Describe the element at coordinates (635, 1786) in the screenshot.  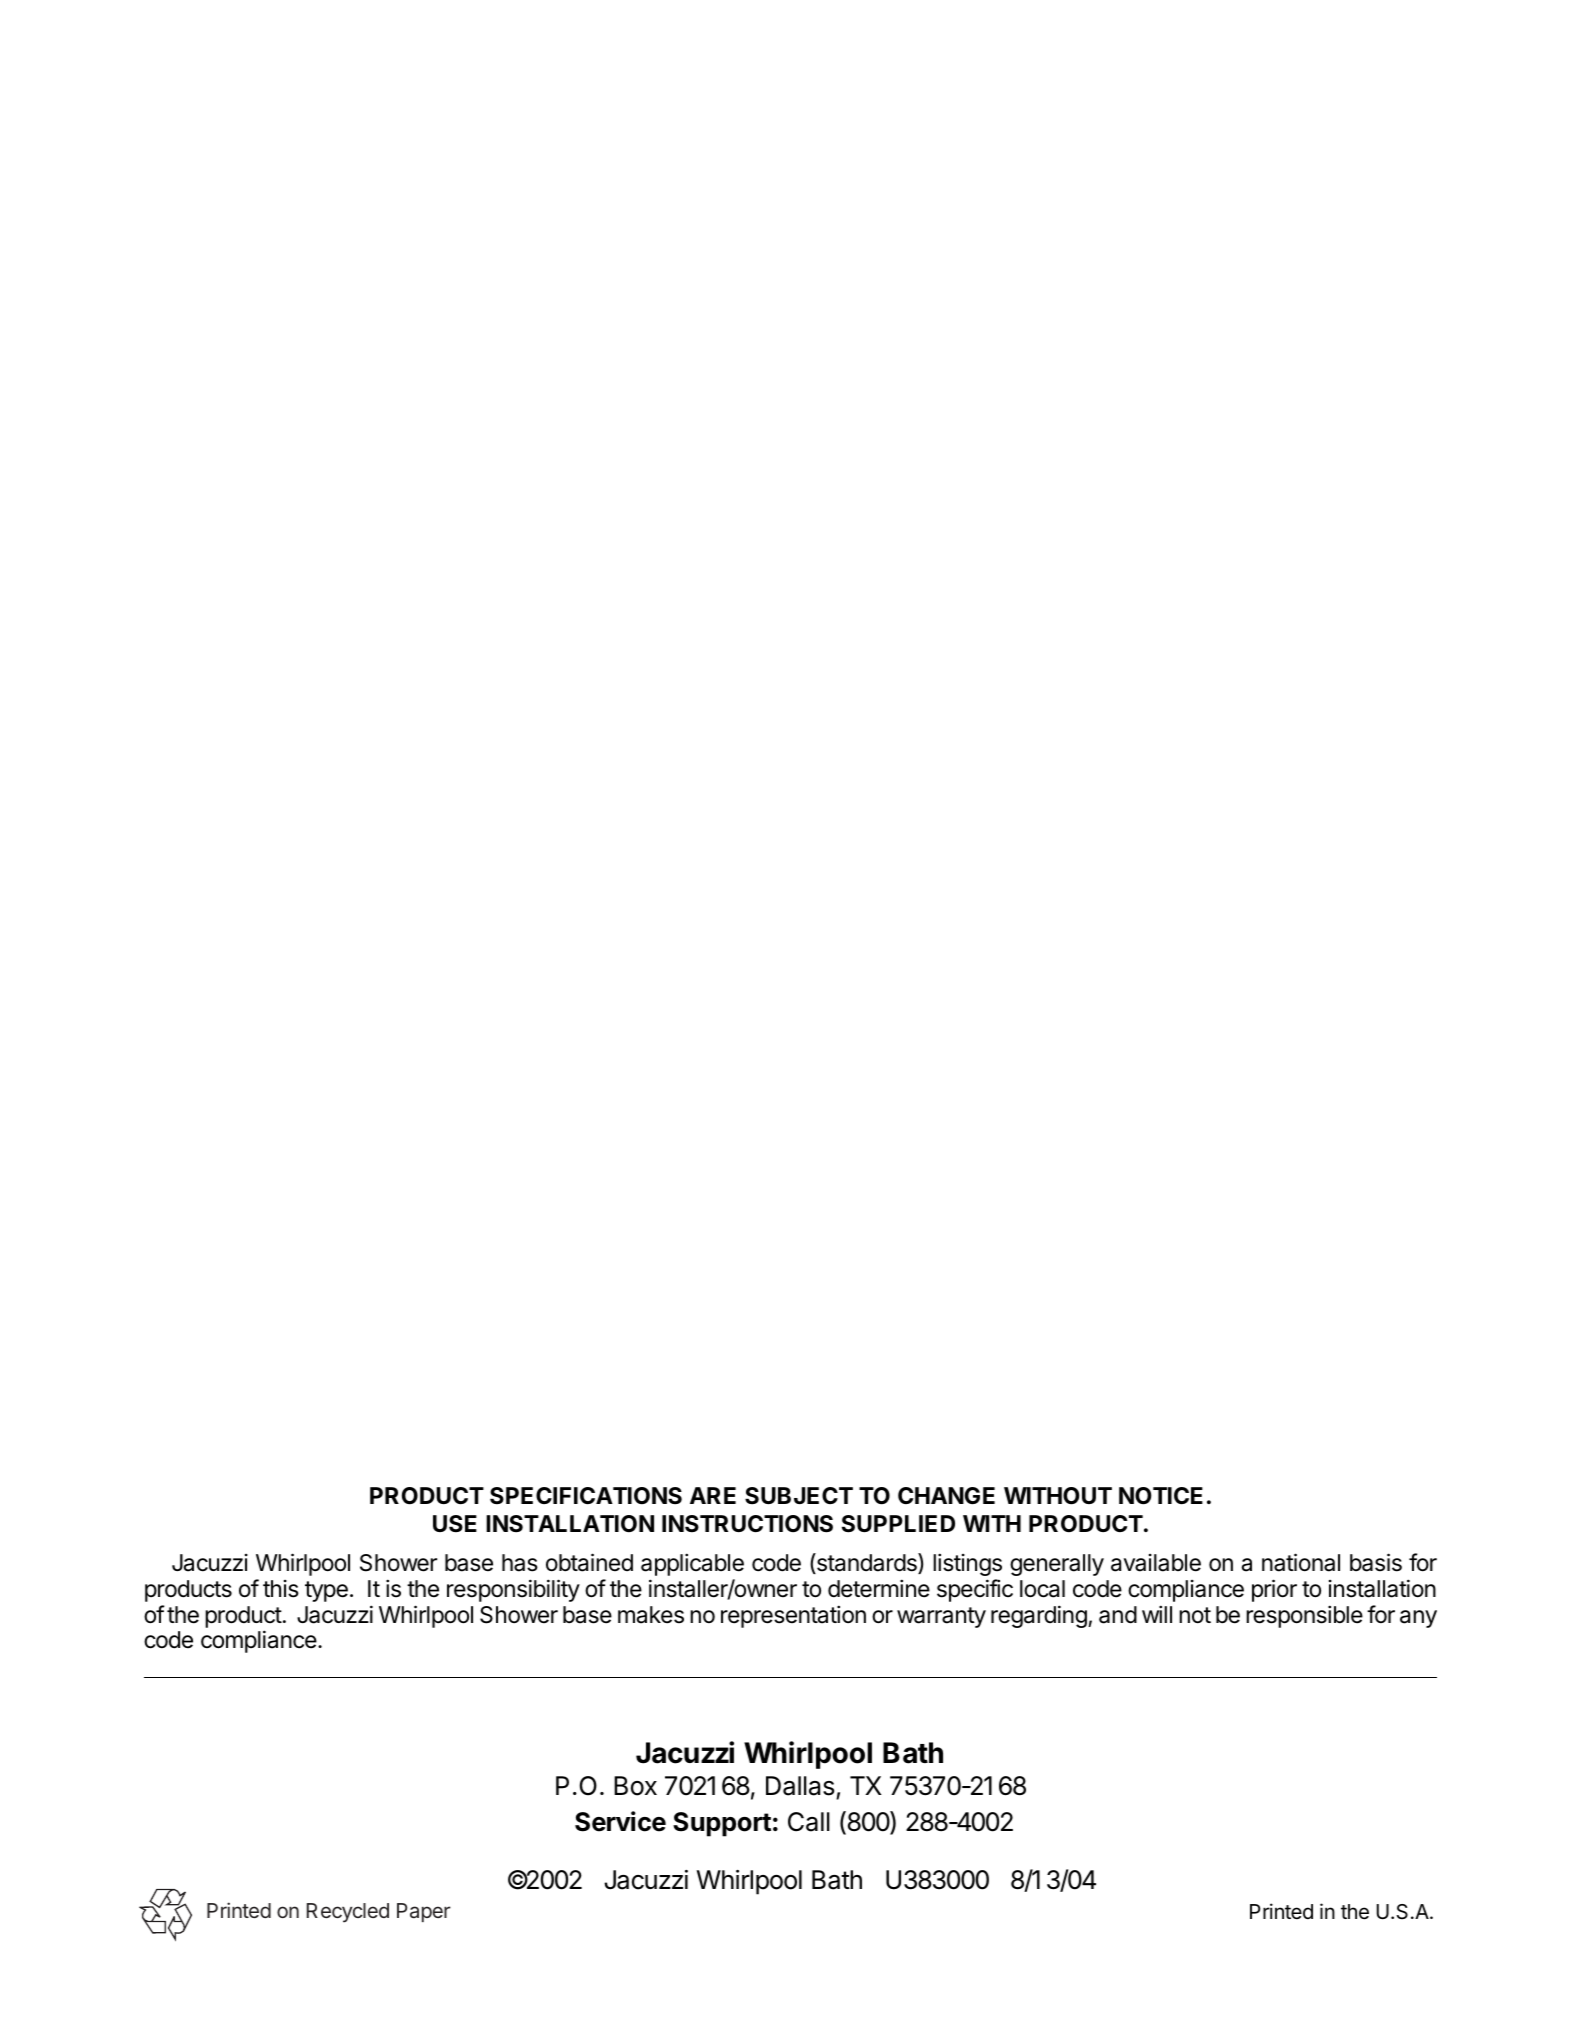
I see `Box` at that location.
